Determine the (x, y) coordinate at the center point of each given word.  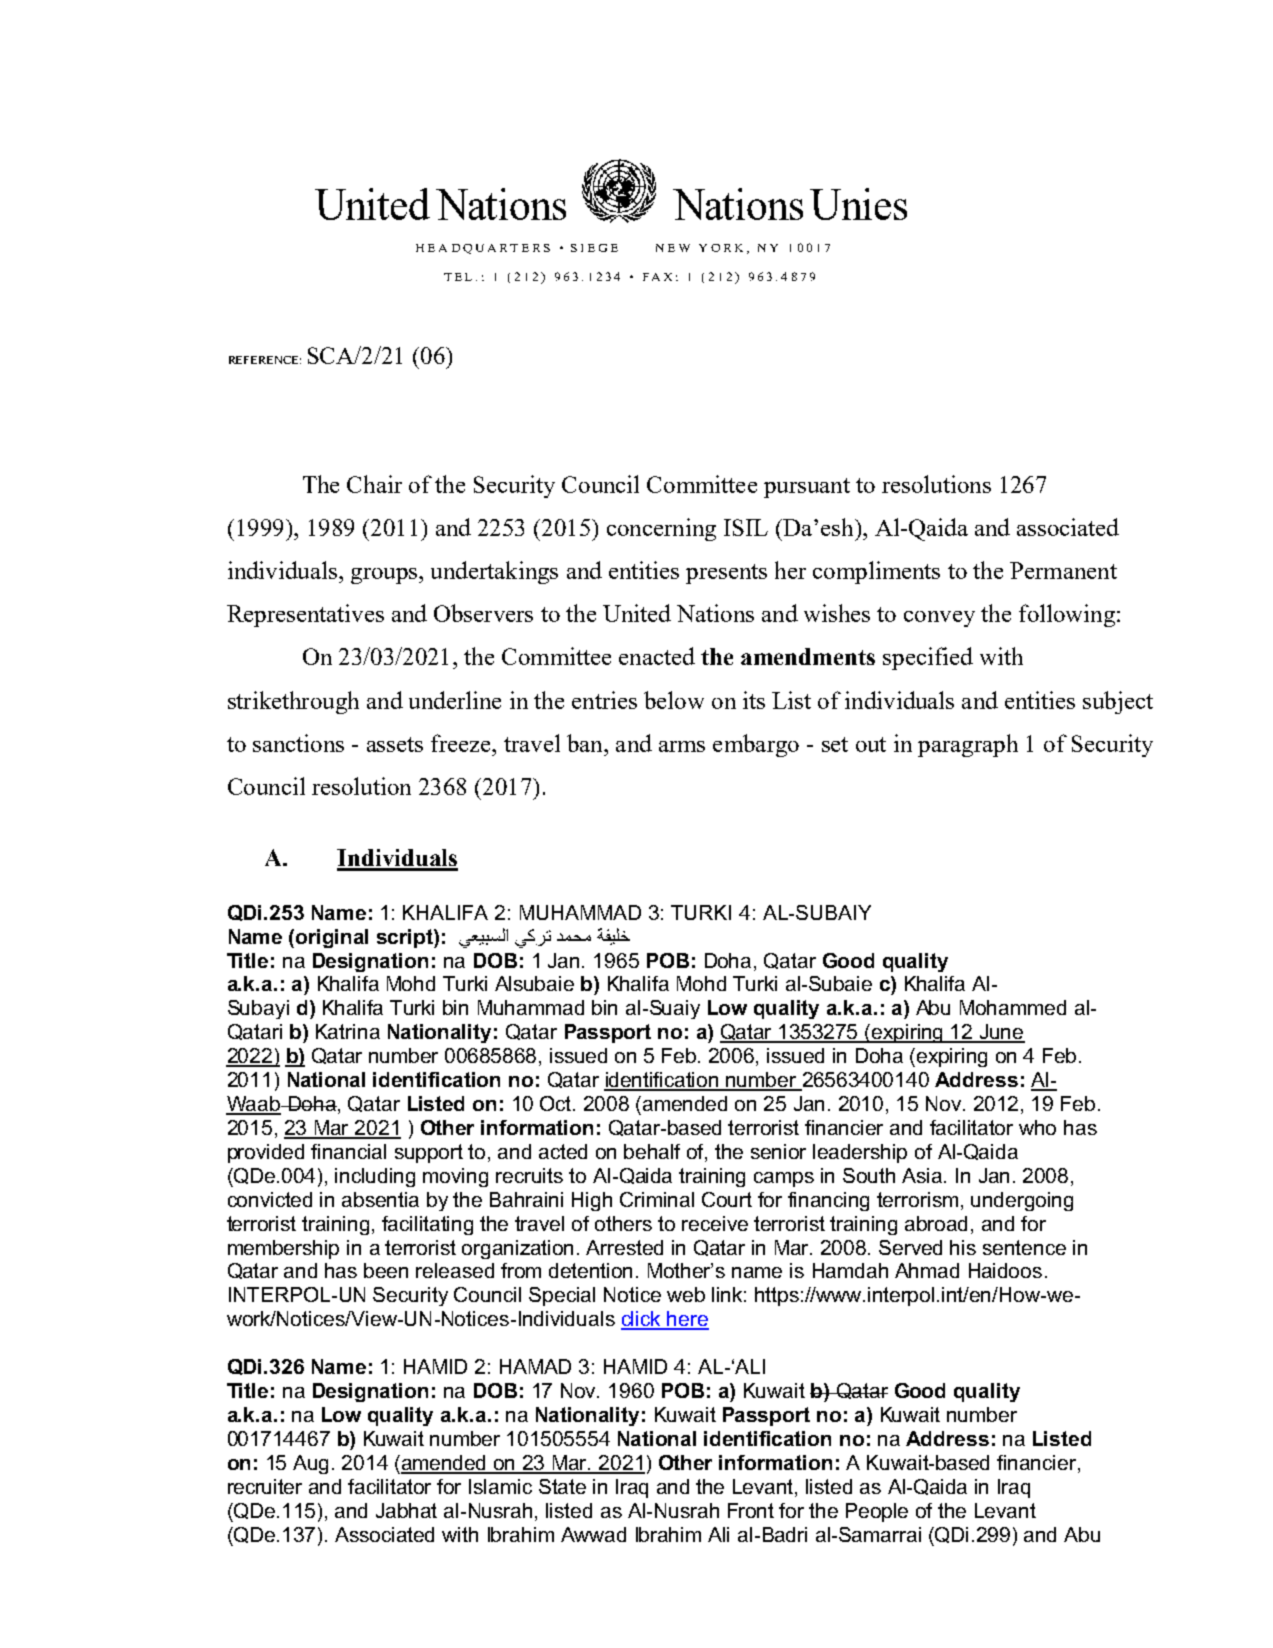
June (1001, 1033)
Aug (310, 1464)
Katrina (348, 1031)
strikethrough (293, 702)
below (674, 700)
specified (928, 658)
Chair (374, 484)
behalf (652, 1151)
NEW (673, 248)
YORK (721, 248)
